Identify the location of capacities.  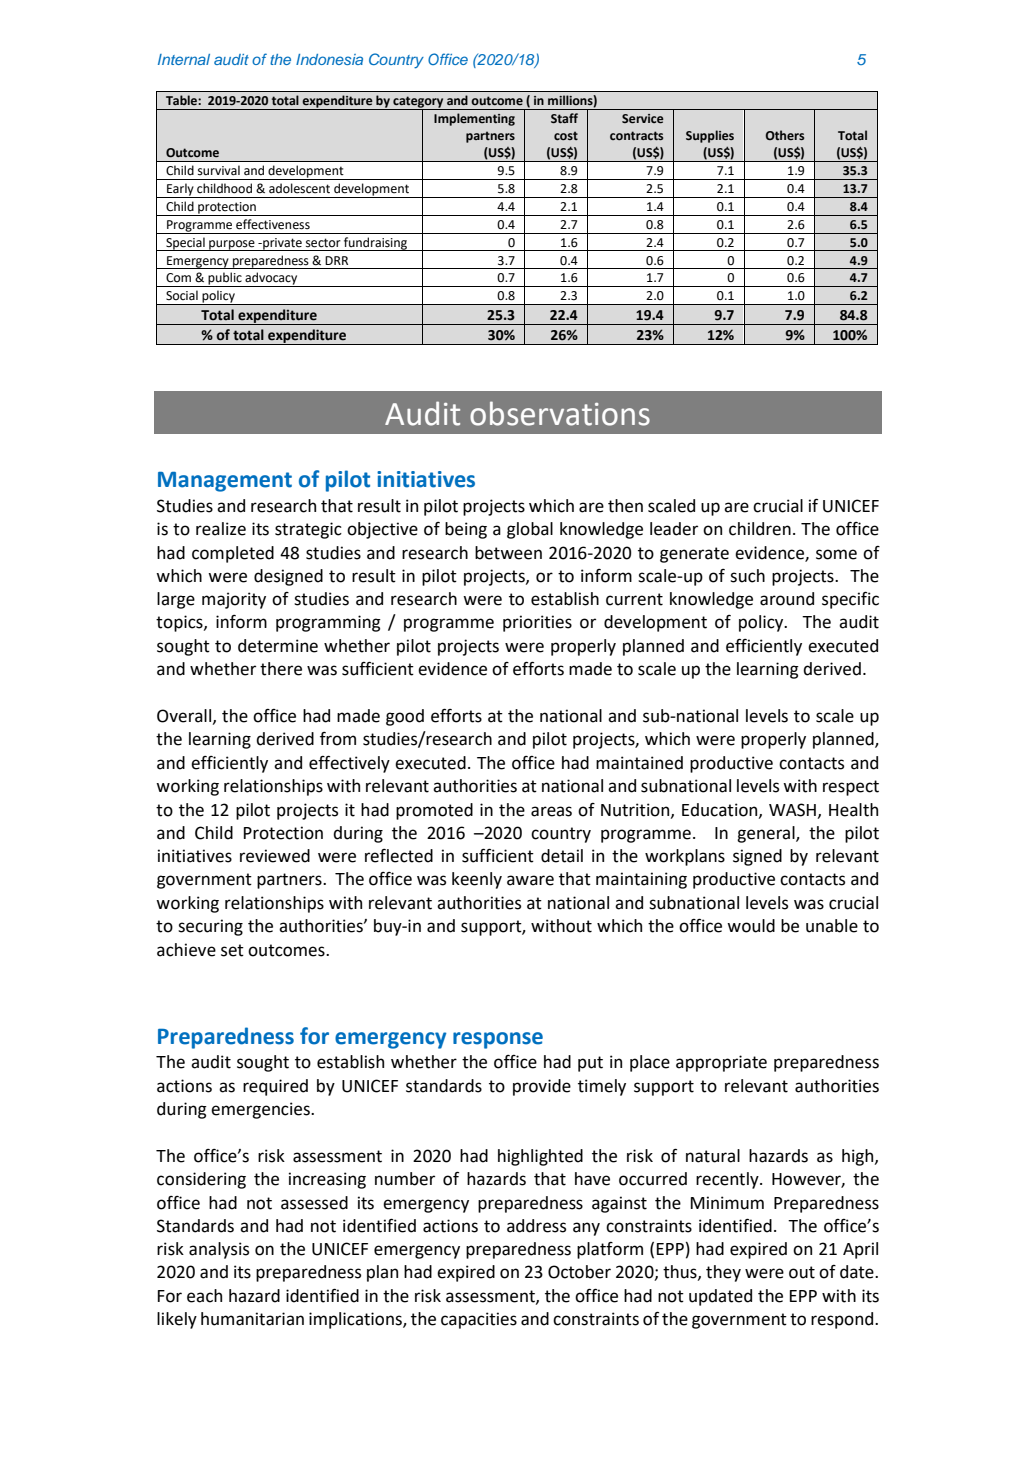
(479, 1320).
